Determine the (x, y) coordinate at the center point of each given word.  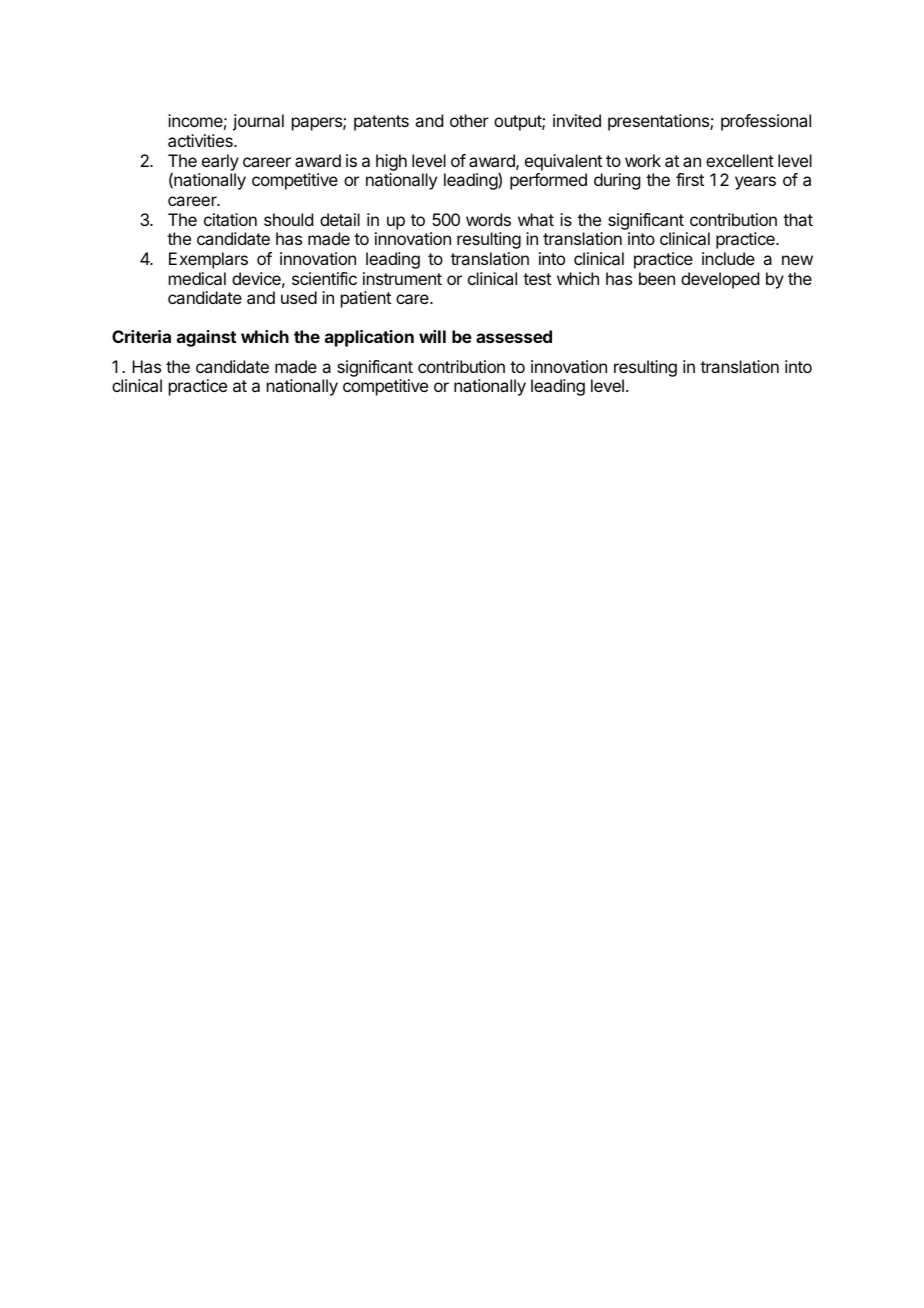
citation (230, 219)
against (206, 338)
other (469, 120)
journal (258, 122)
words (488, 219)
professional (766, 122)
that (798, 219)
